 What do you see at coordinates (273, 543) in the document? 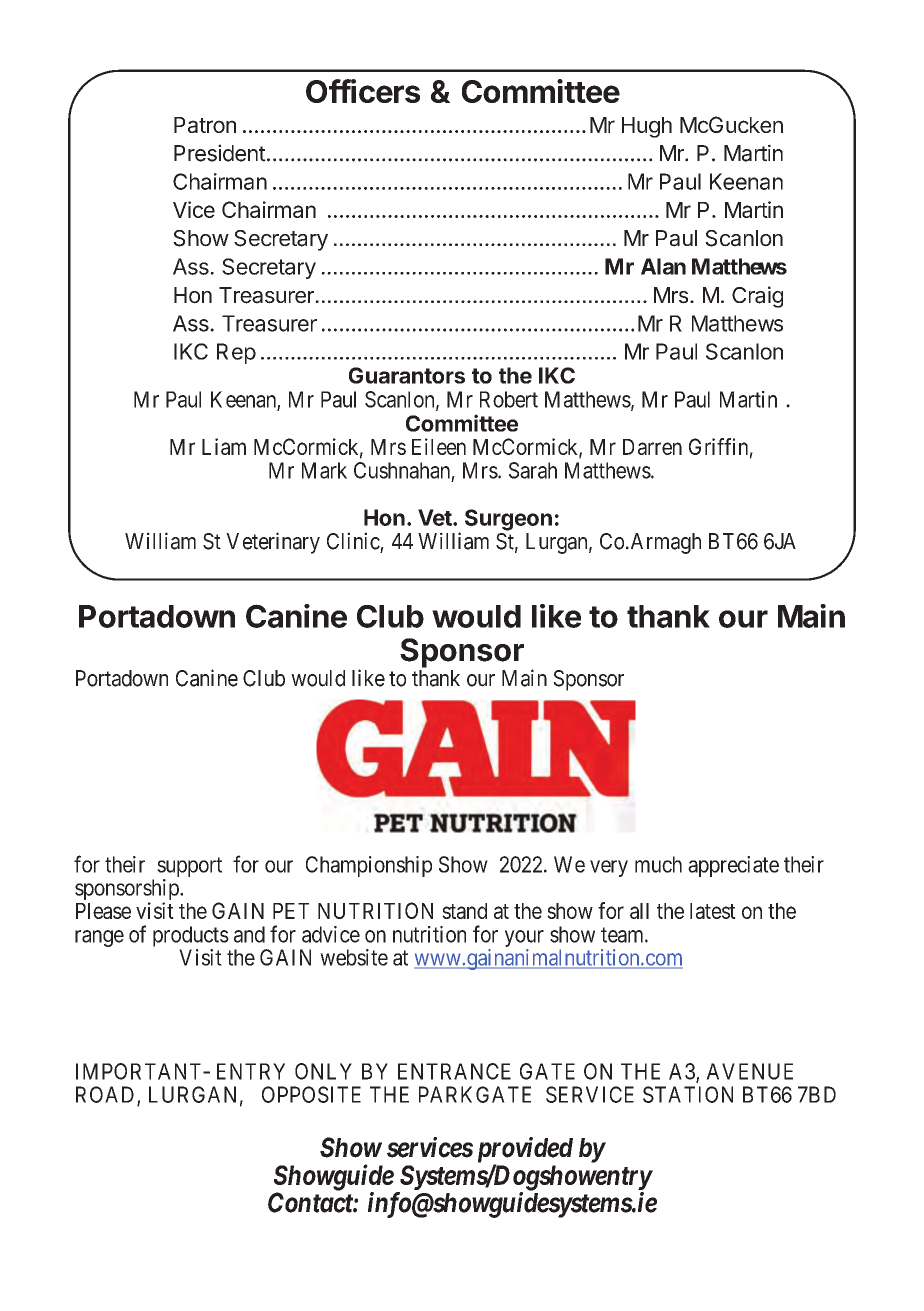
I see `Veterinary` at bounding box center [273, 543].
